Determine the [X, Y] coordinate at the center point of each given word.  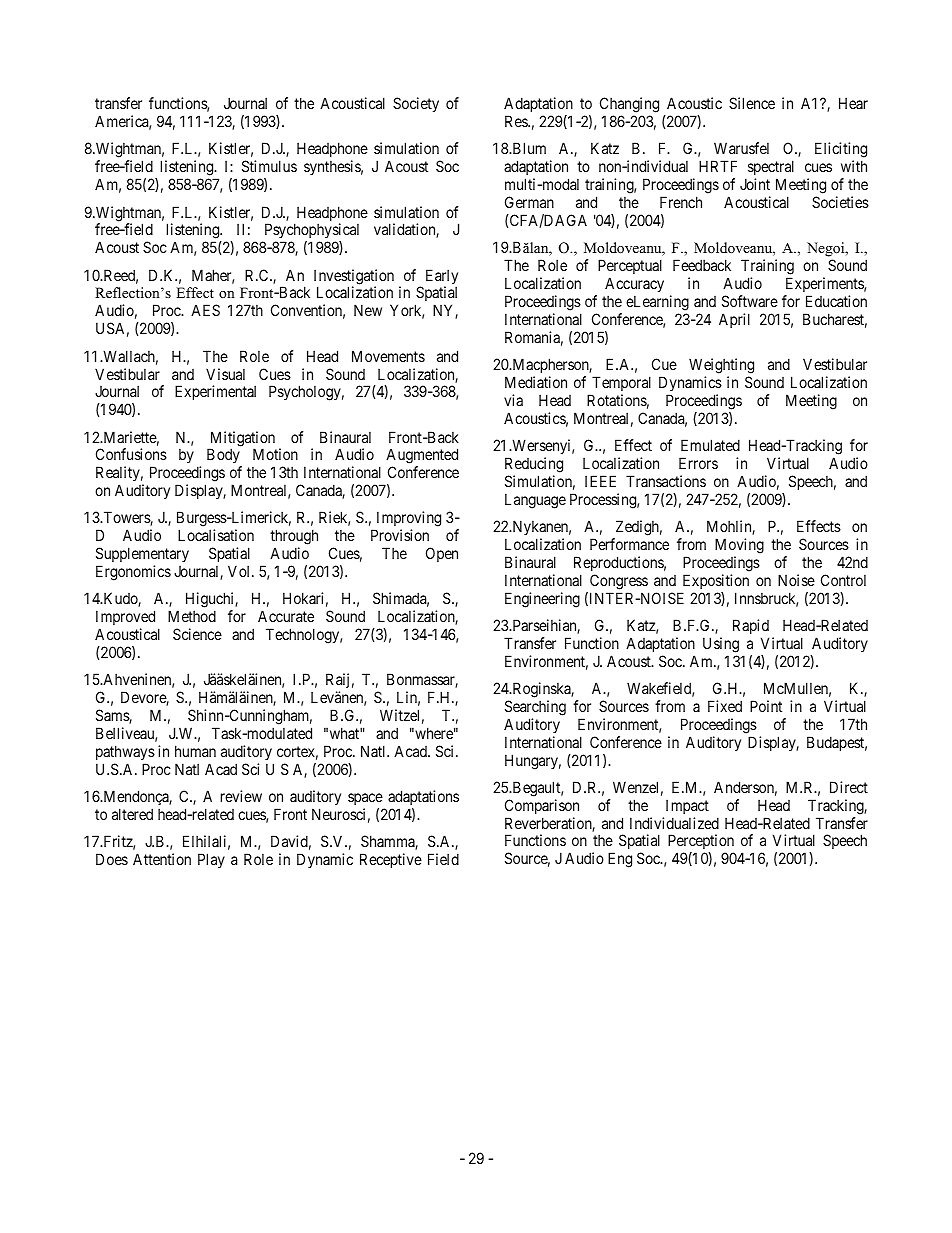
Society [416, 104]
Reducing [534, 465]
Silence [752, 103]
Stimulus [269, 166]
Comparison [542, 806]
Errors [698, 463]
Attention [162, 859]
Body [224, 457]
